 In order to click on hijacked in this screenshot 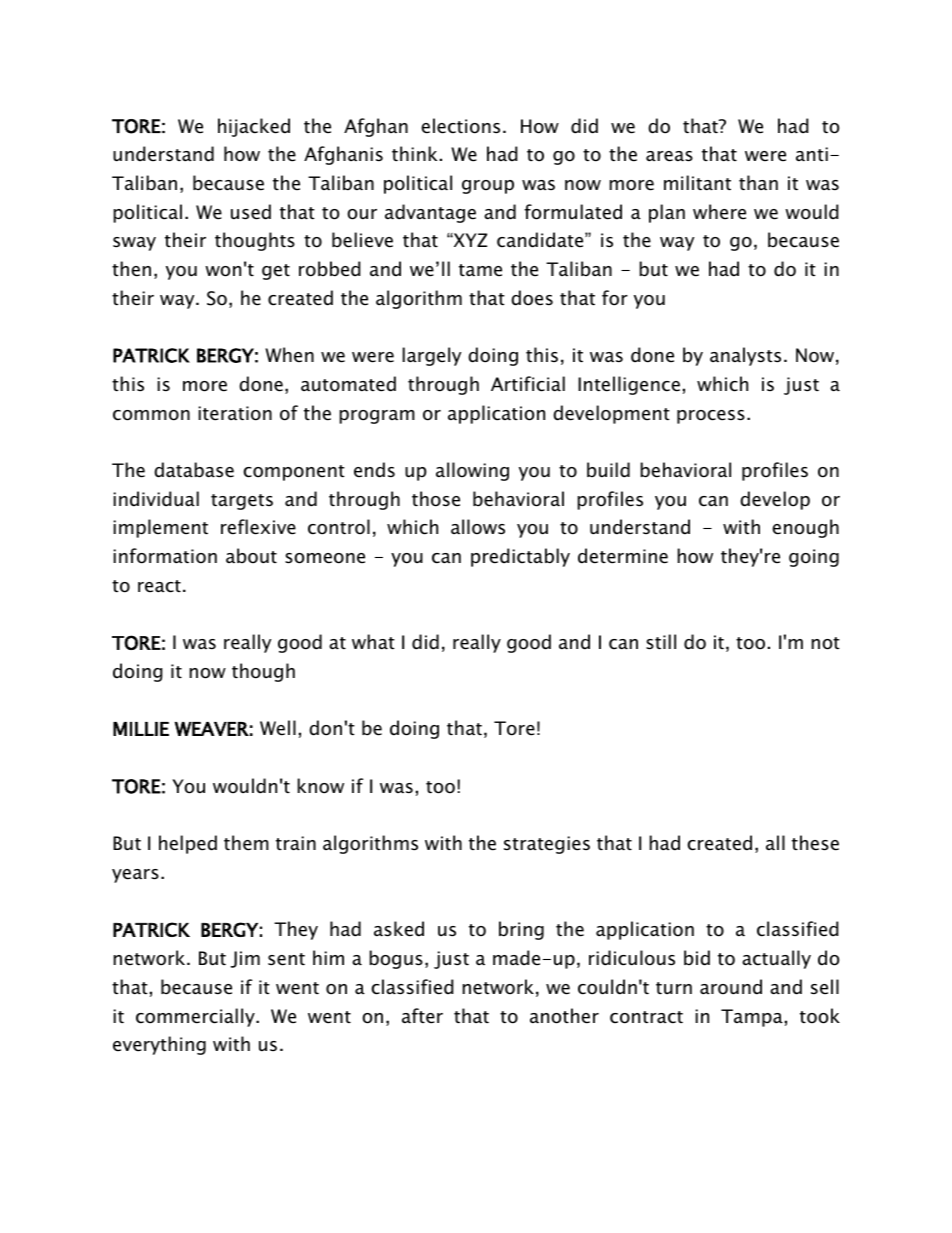, I will do `click(254, 127)`.
